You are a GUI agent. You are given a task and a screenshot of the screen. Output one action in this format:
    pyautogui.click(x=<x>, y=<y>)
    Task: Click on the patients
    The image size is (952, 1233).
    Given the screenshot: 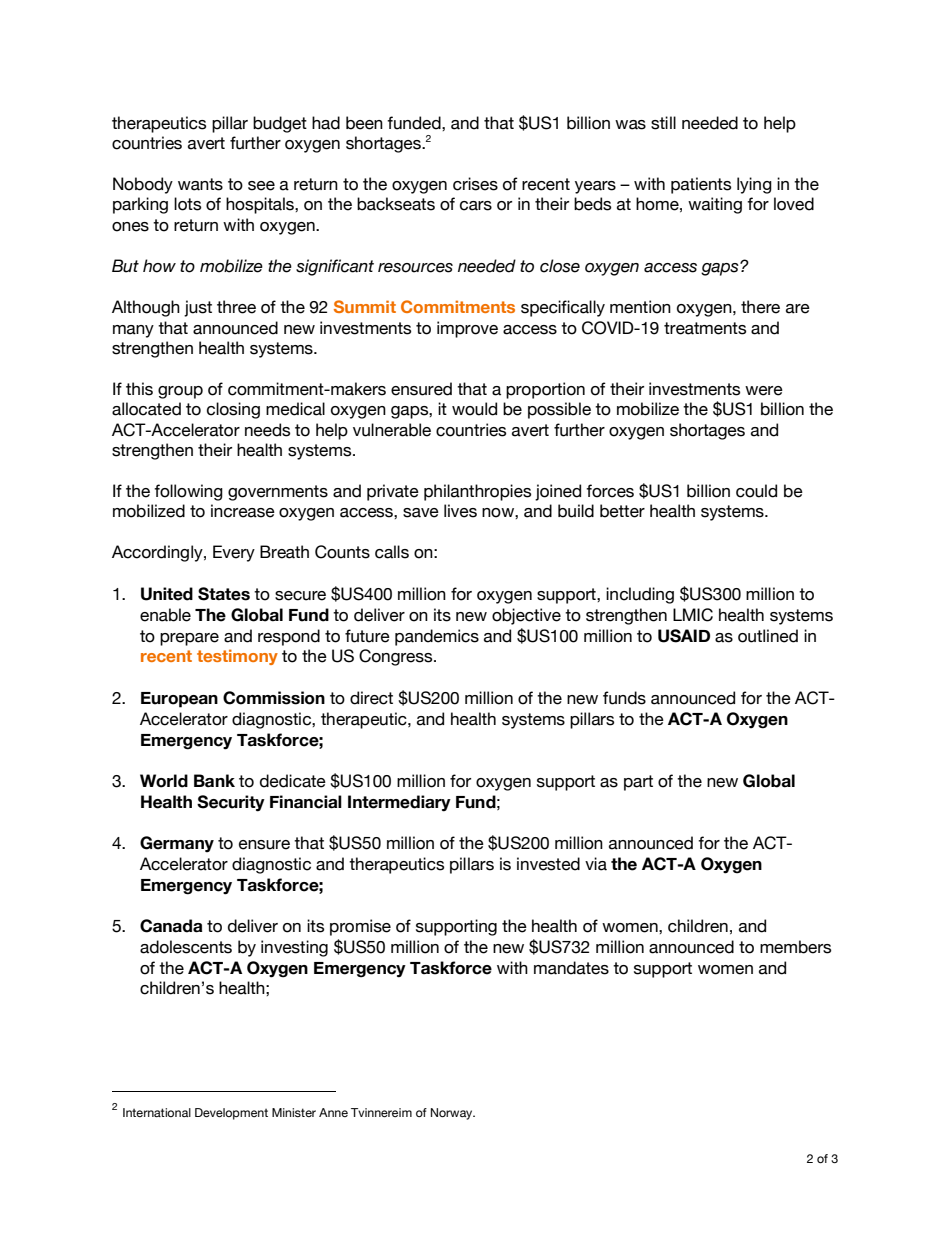 What is the action you would take?
    pyautogui.click(x=701, y=185)
